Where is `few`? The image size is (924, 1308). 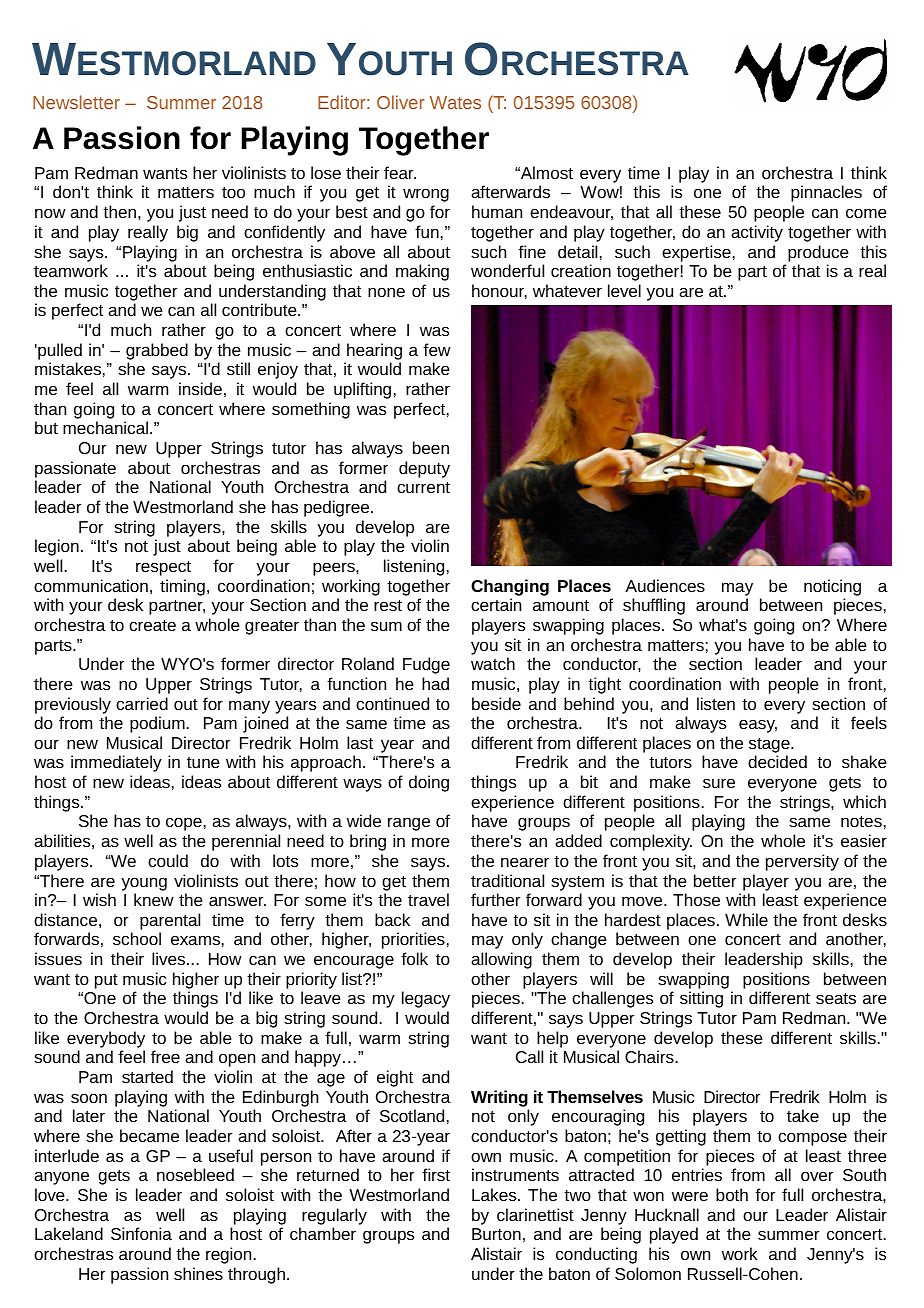 few is located at coordinates (437, 349).
